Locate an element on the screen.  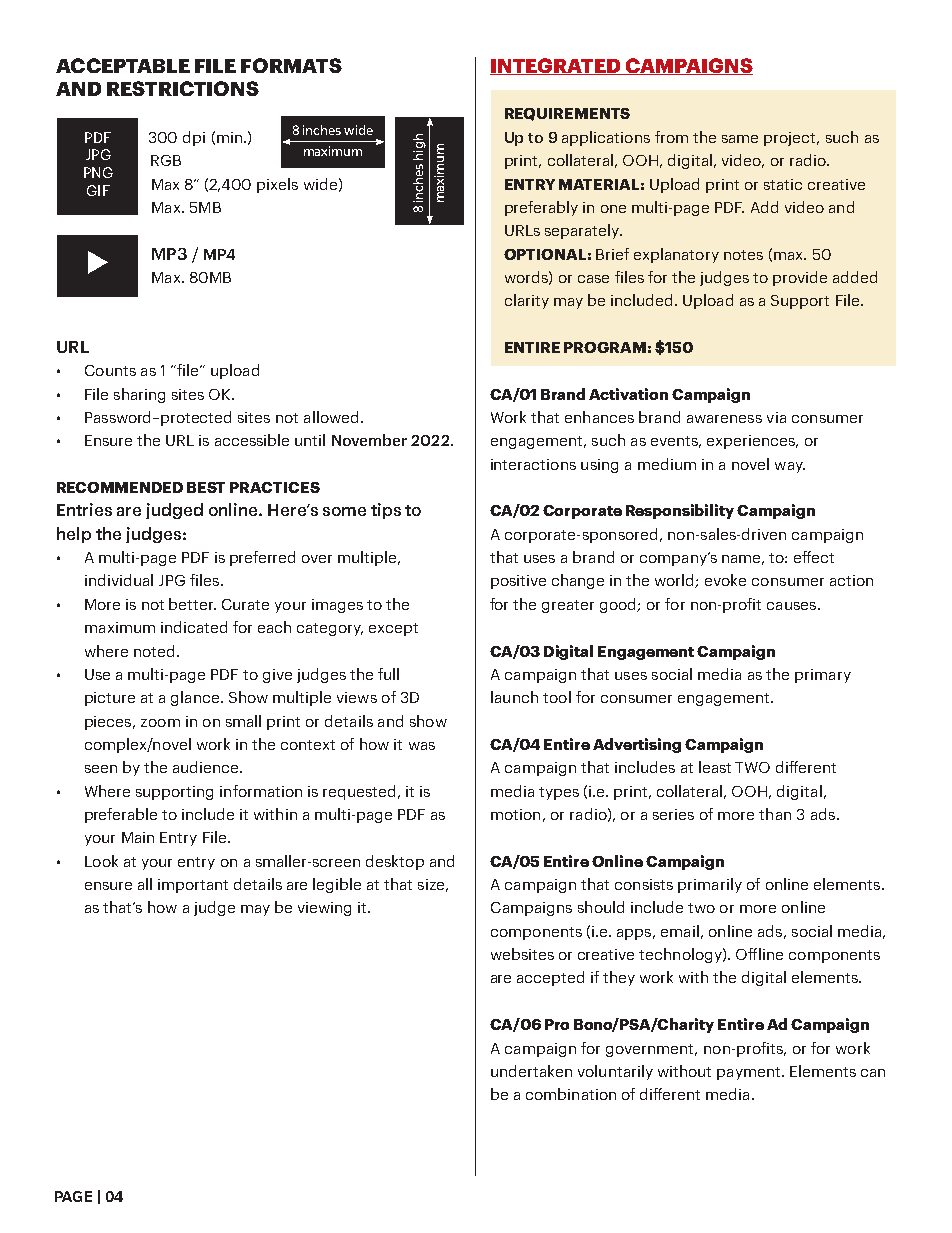
zoom is located at coordinates (160, 723).
